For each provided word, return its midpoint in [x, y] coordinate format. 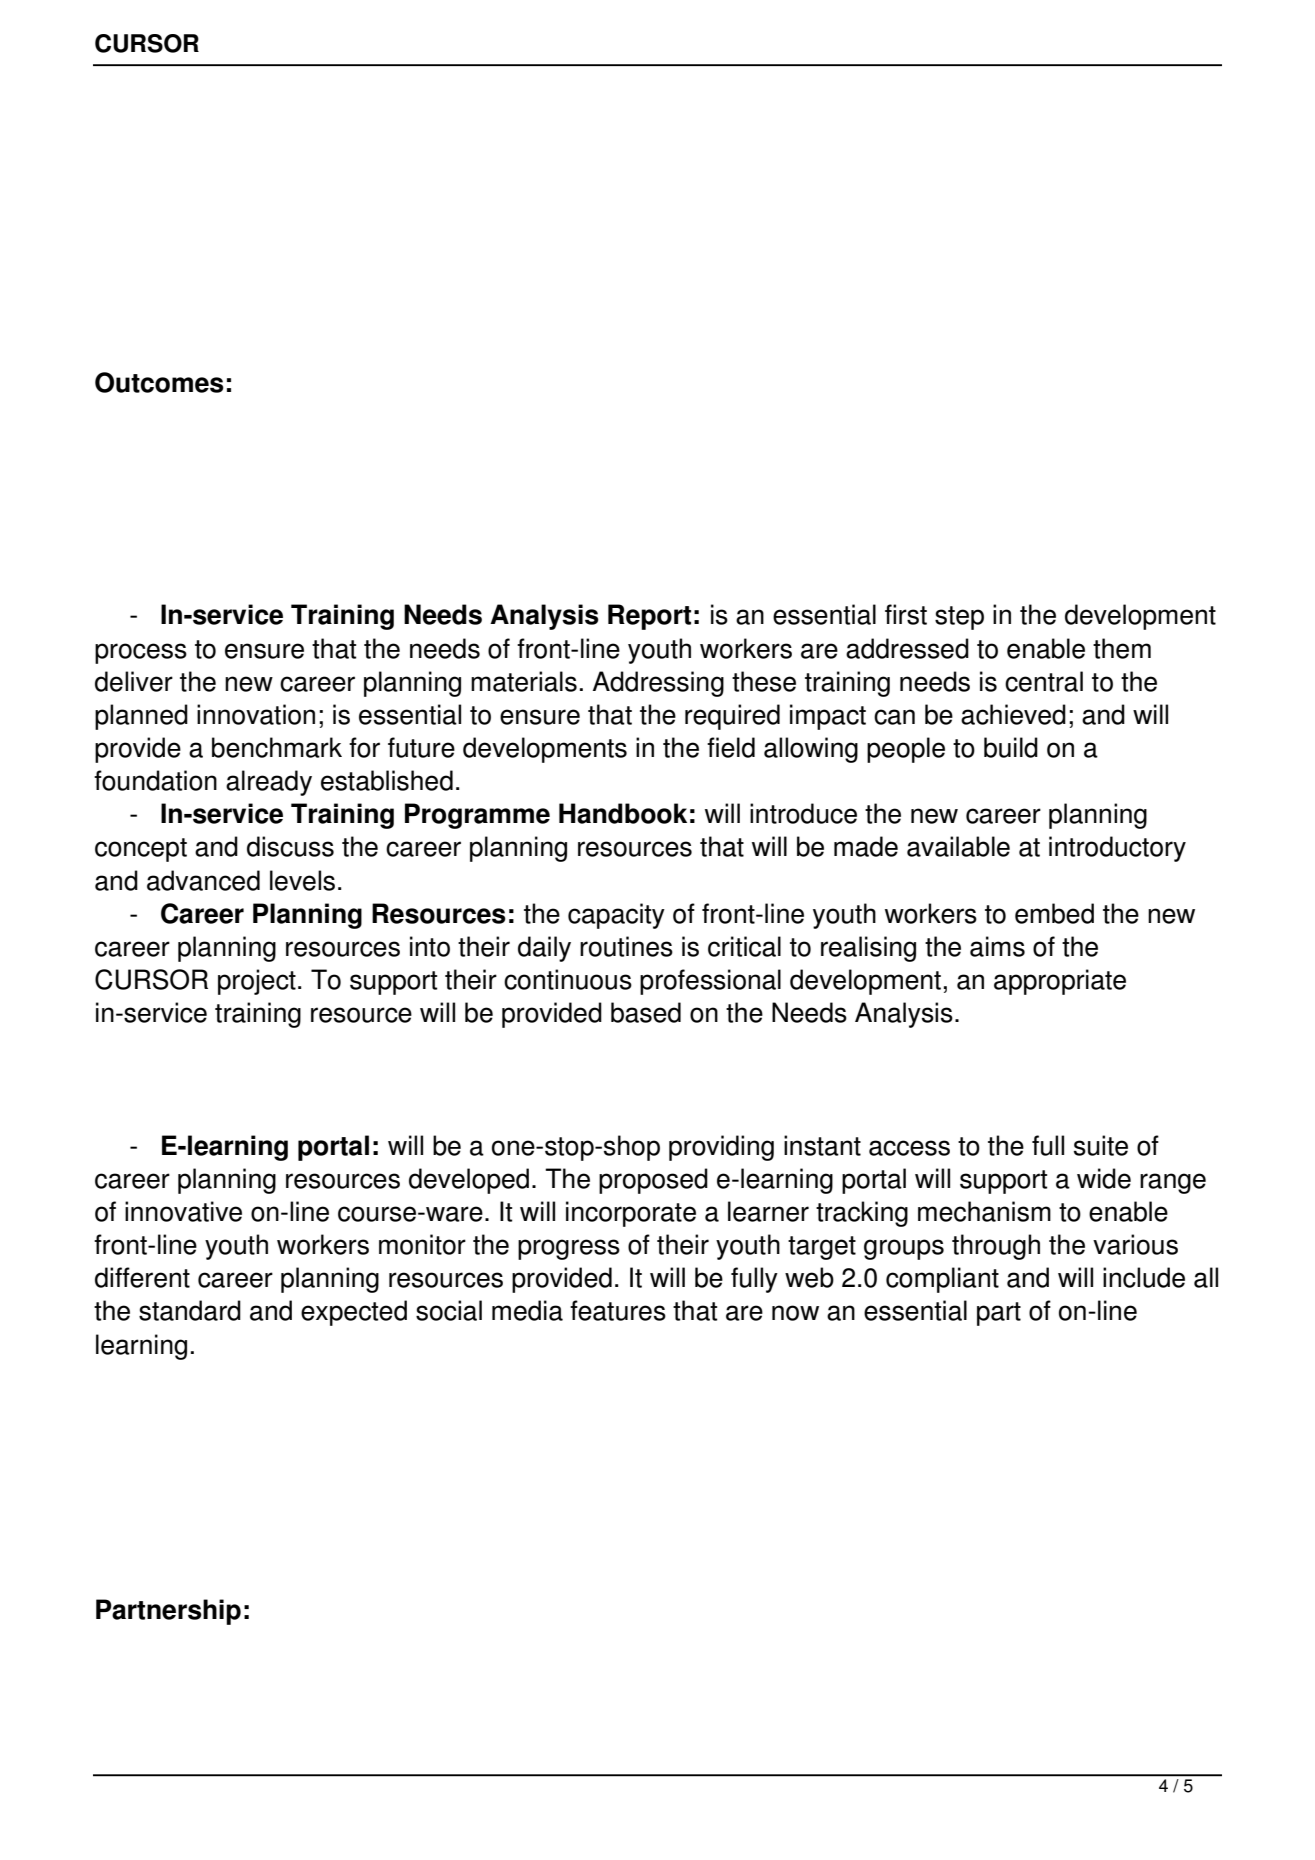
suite [1101, 1145]
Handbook [623, 813]
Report [649, 617]
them [1122, 648]
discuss [290, 846]
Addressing [658, 684]
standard [190, 1310]
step [959, 618]
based [646, 1012]
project [257, 982]
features [618, 1310]
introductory [1117, 849]
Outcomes [159, 382]
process [141, 653]
